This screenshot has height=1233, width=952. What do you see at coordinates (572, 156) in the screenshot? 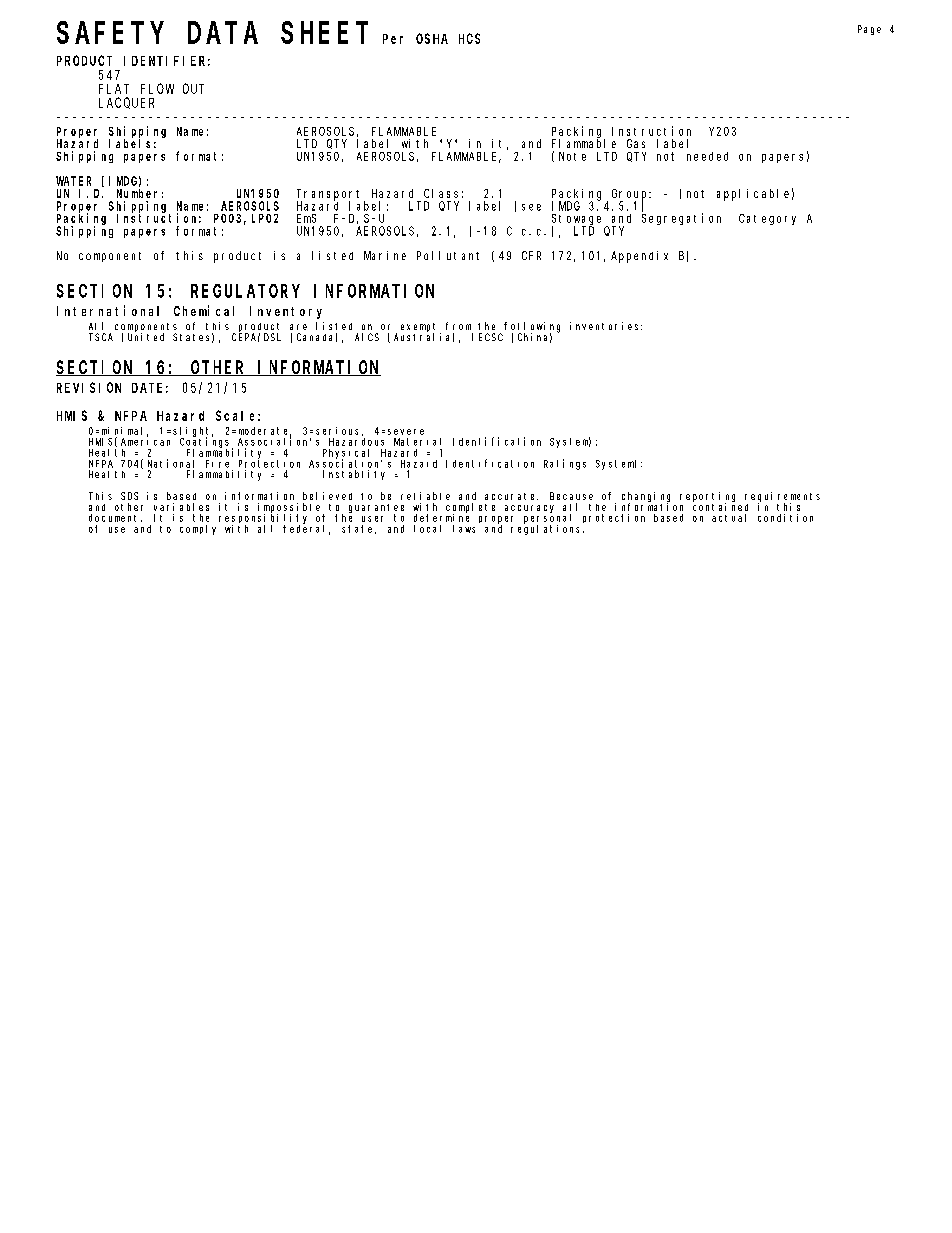
I see `Note` at bounding box center [572, 156].
